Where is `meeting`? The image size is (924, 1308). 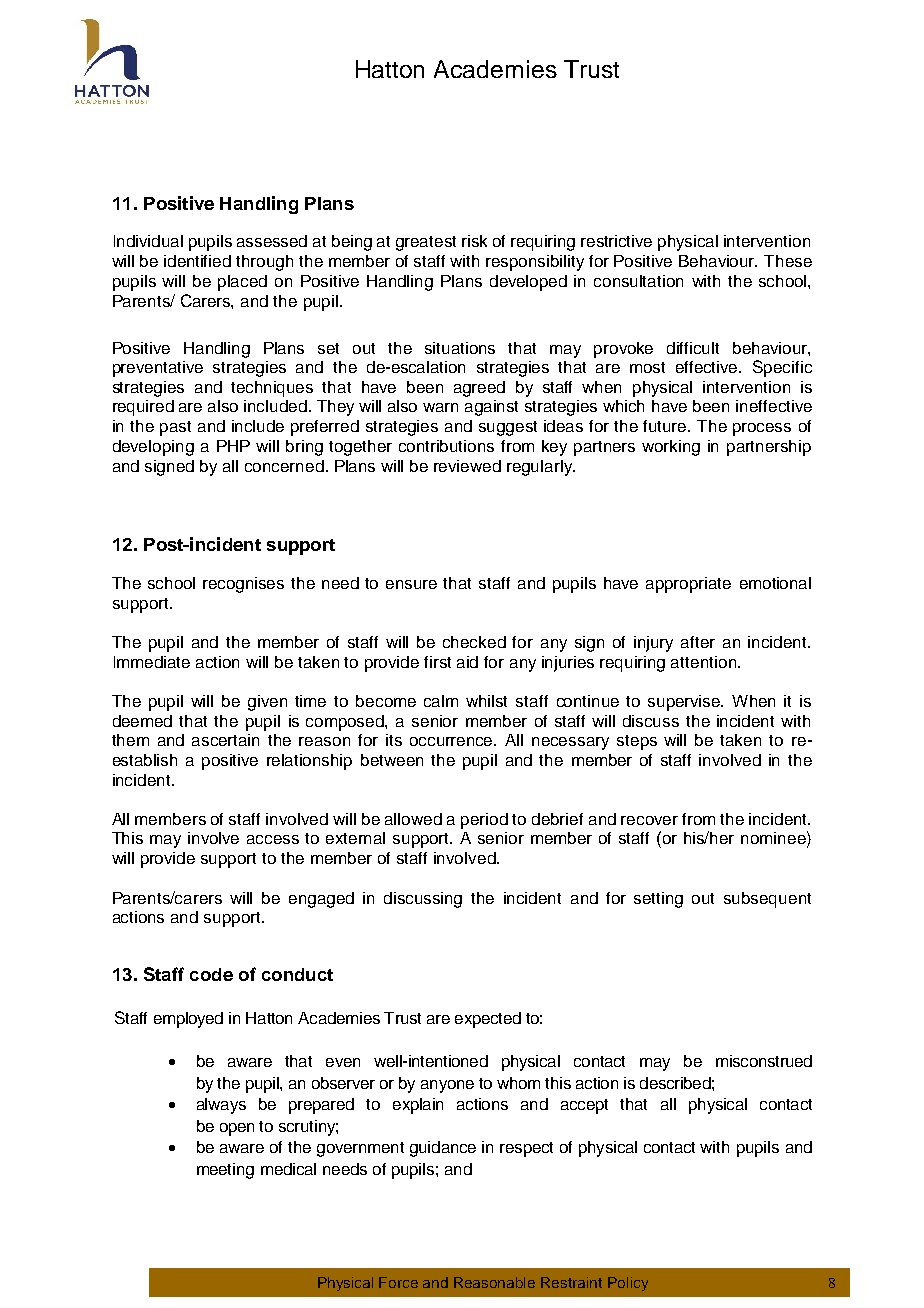
meeting is located at coordinates (225, 1171).
